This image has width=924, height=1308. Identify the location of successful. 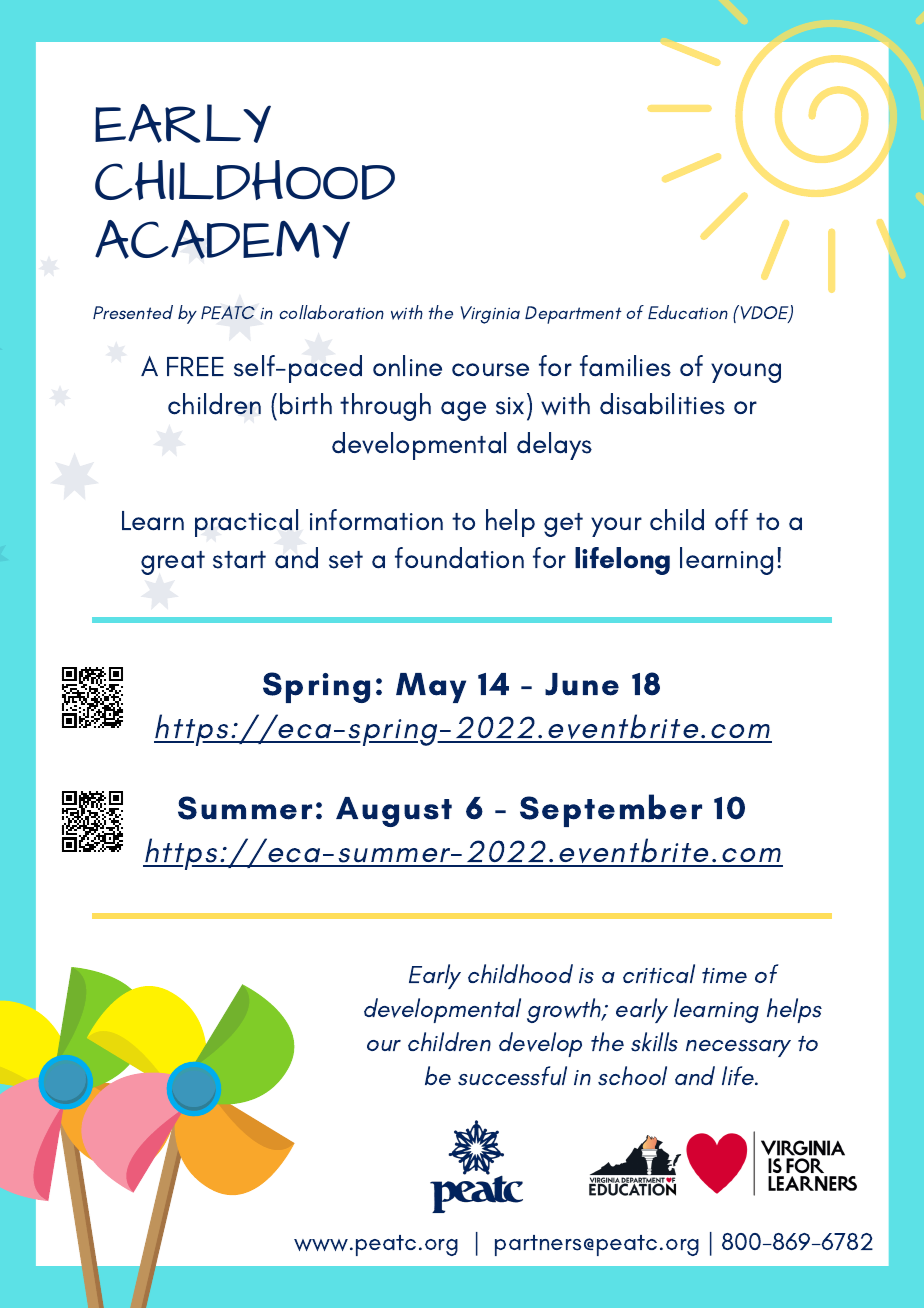
(512, 1076).
